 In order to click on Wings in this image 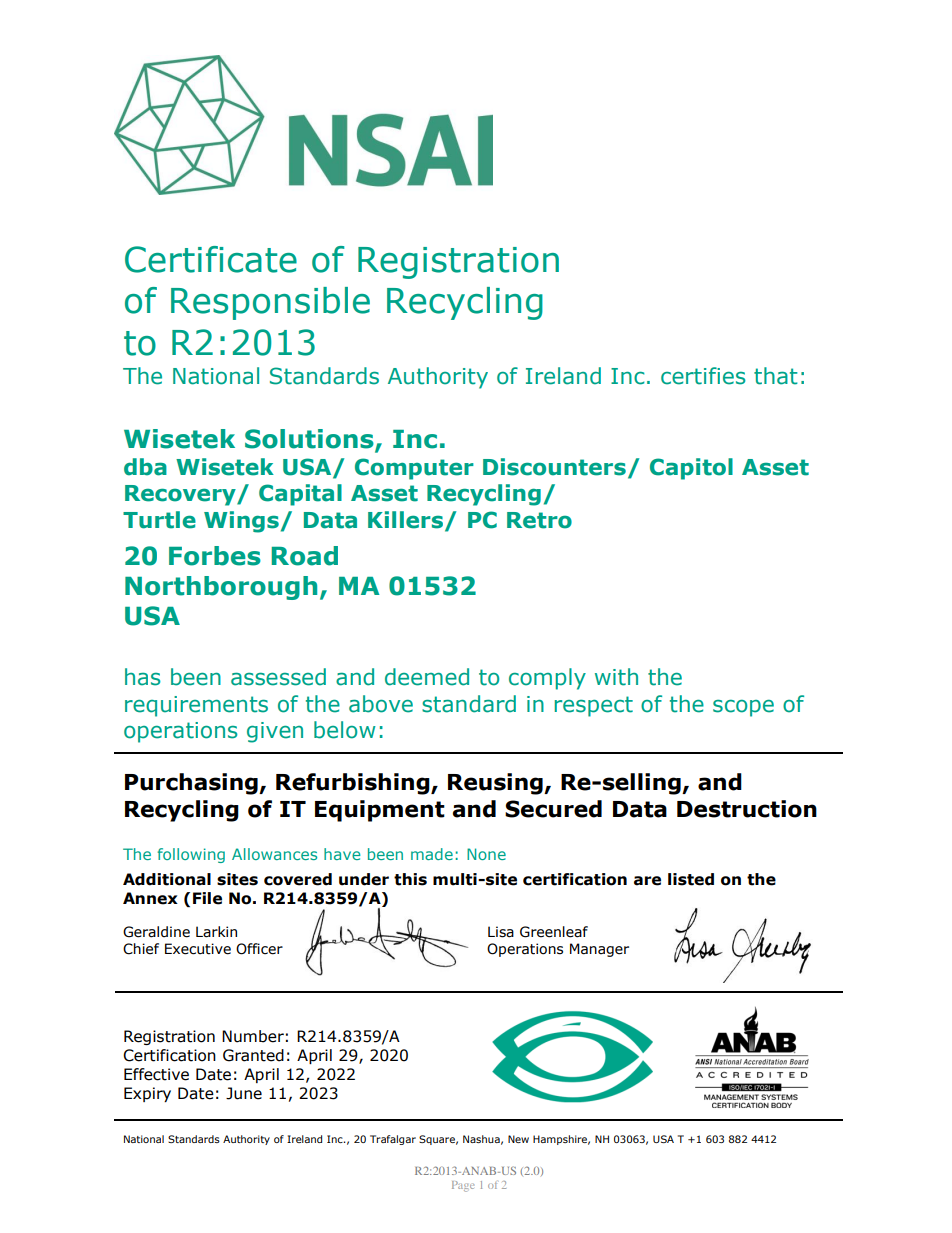, I will do `click(241, 522)`.
